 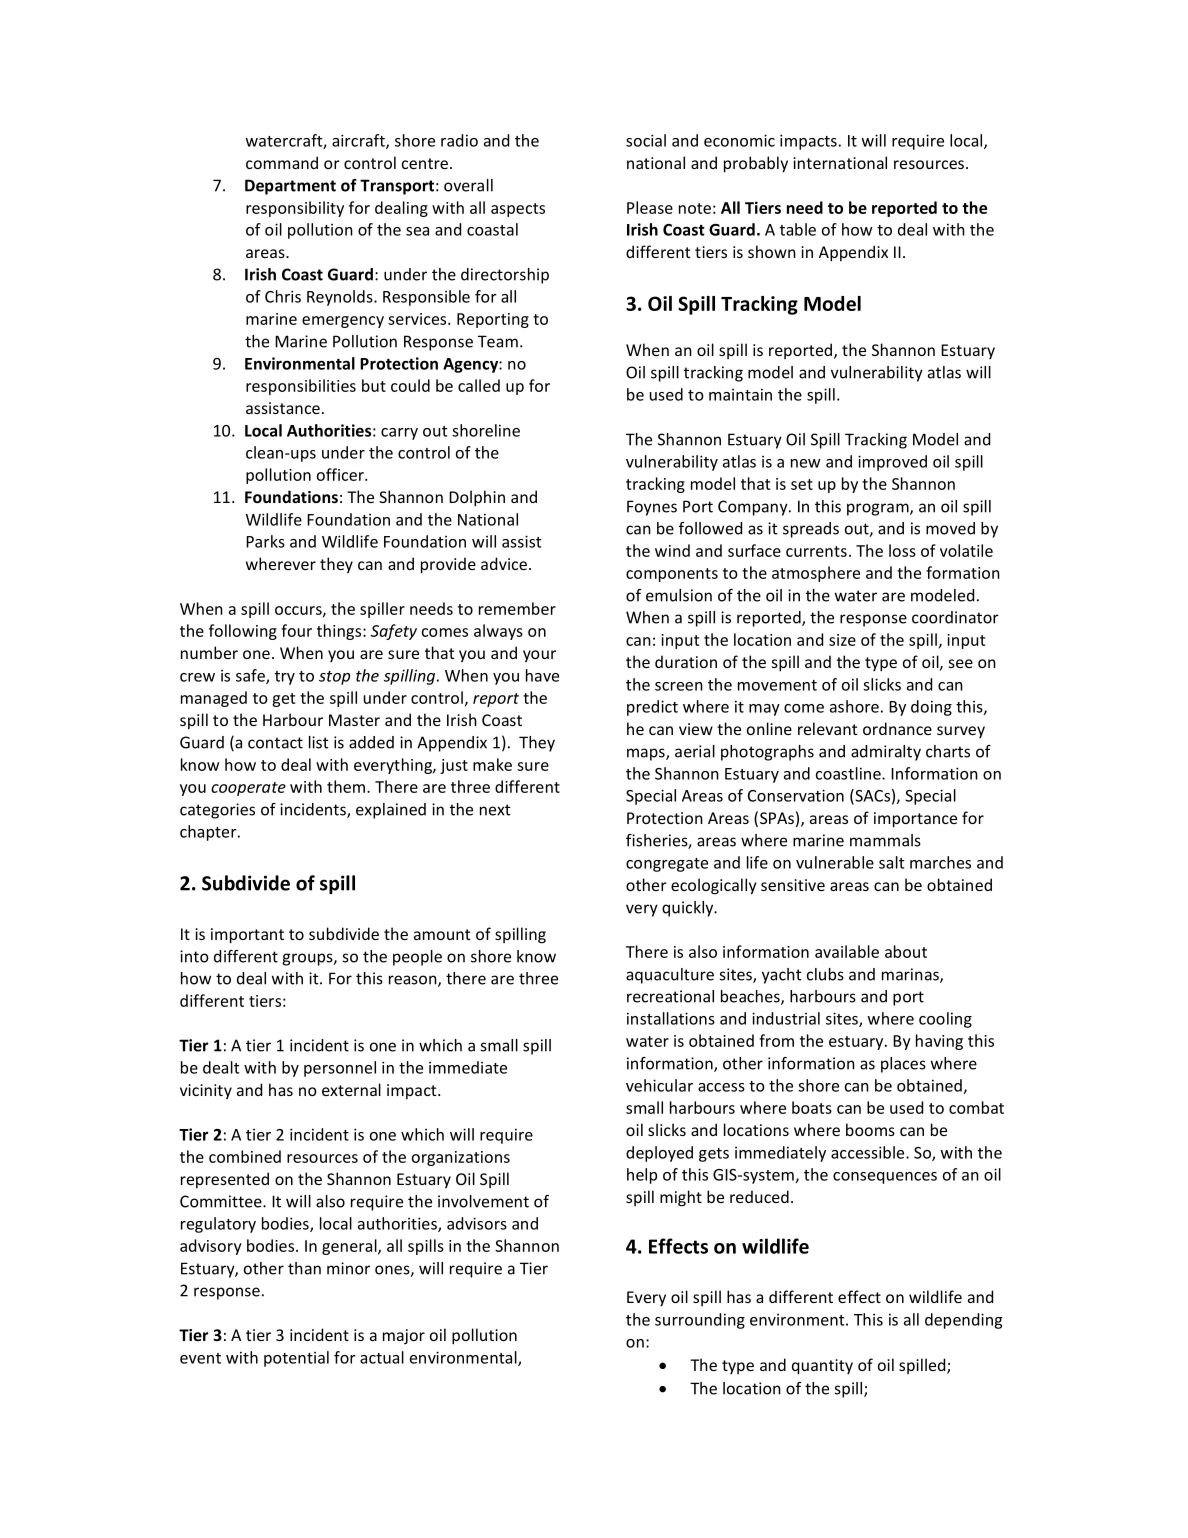 I want to click on booms, so click(x=870, y=1129).
